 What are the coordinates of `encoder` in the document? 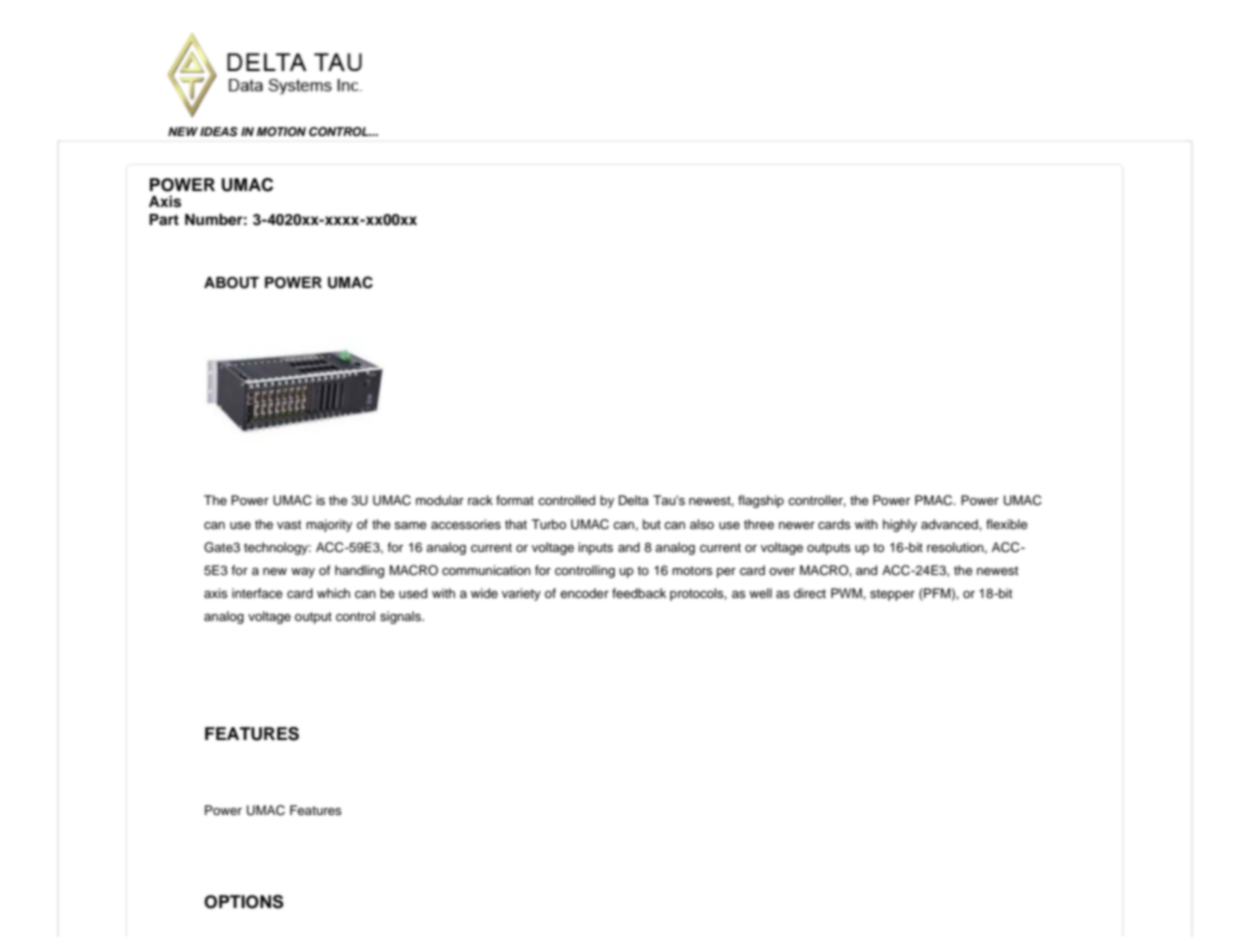 It's located at (584, 593).
